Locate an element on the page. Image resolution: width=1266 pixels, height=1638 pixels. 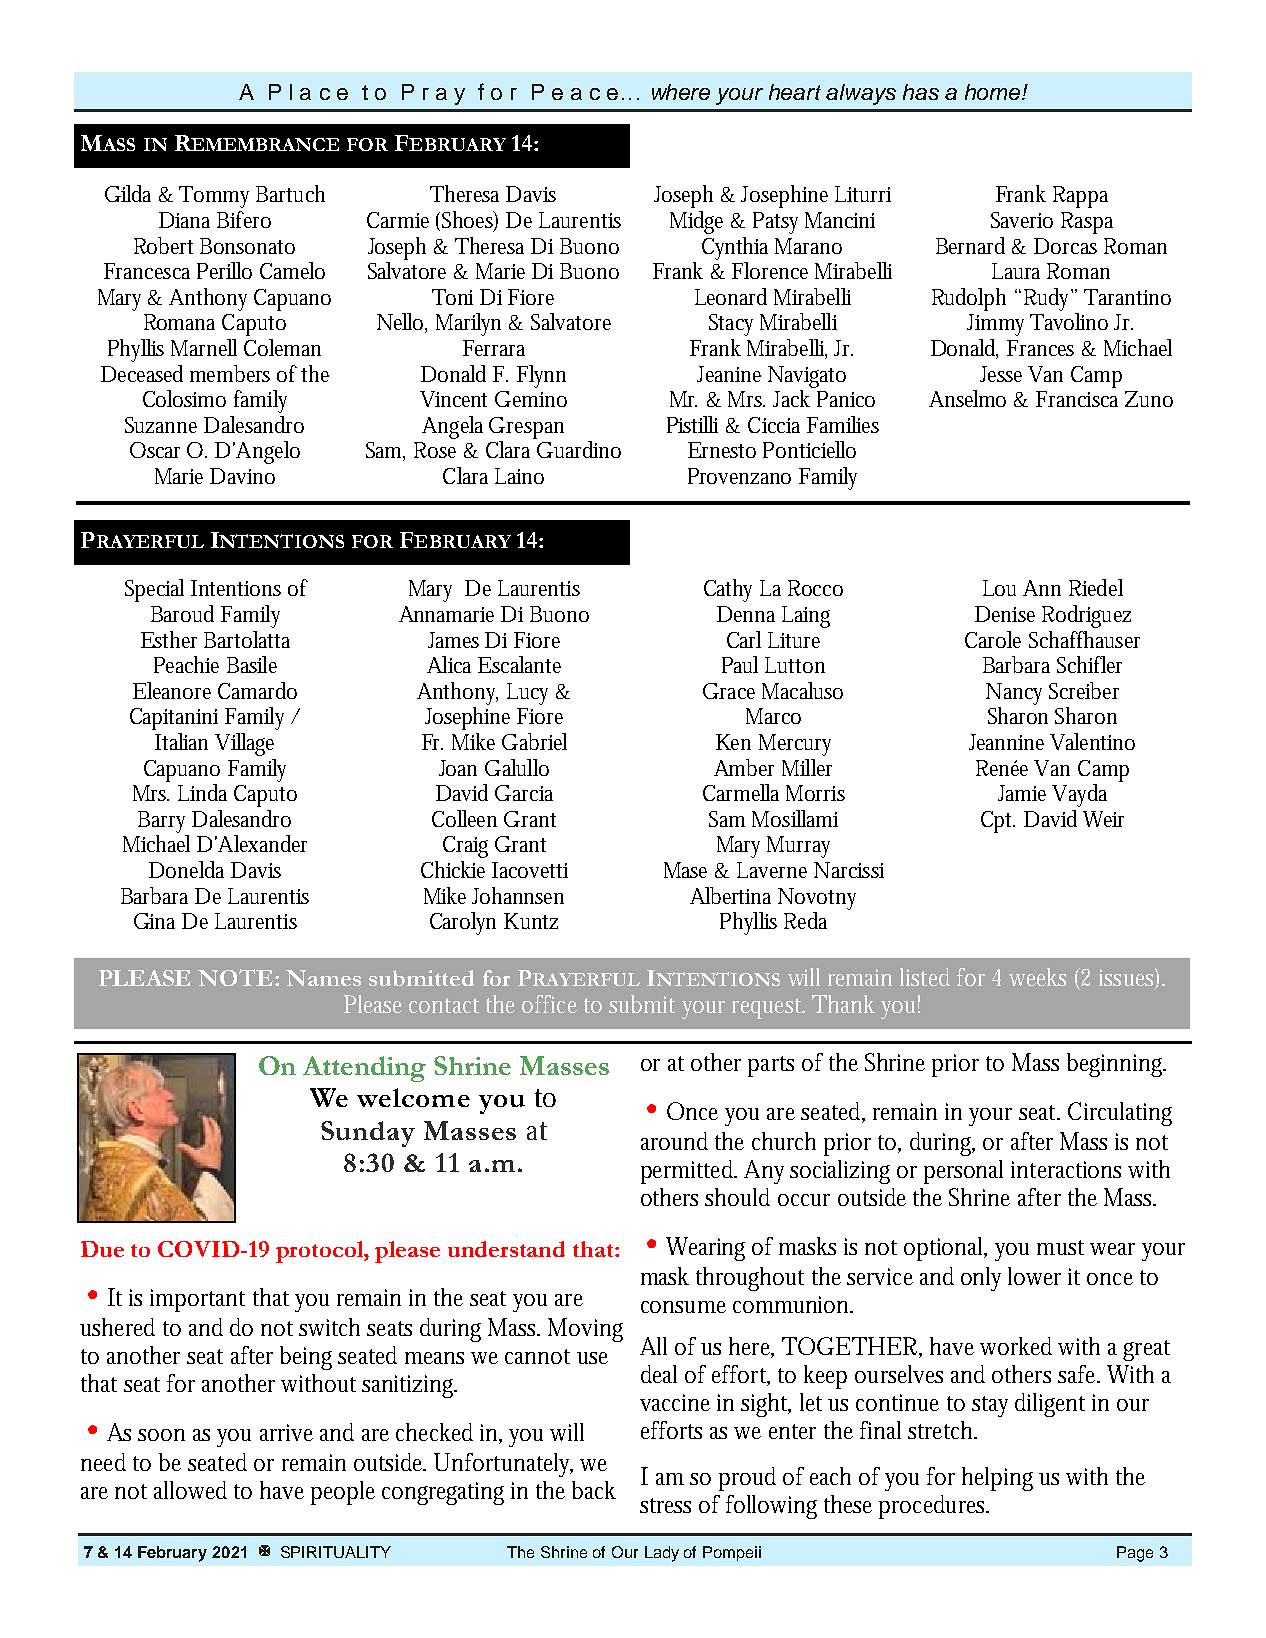
helping is located at coordinates (997, 1479).
